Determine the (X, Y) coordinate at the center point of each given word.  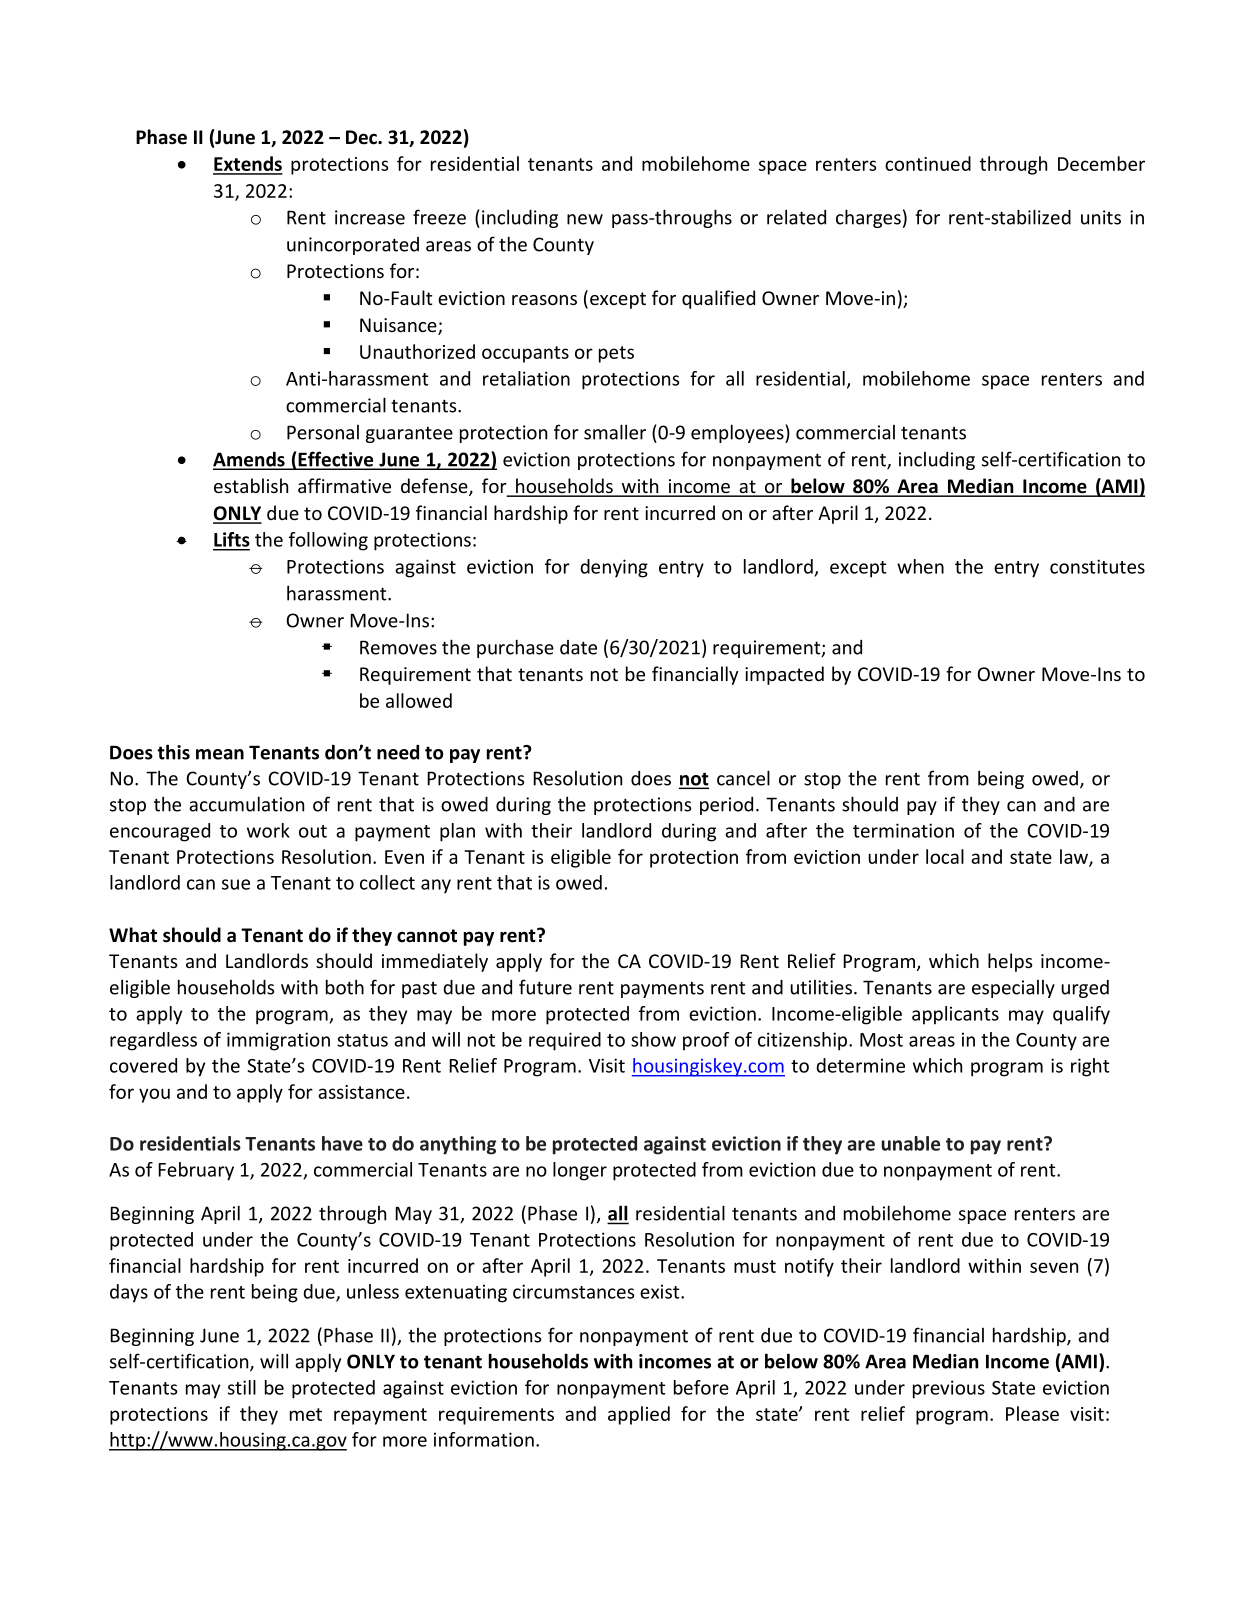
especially (1013, 989)
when (920, 566)
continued (928, 163)
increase (370, 217)
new (585, 219)
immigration (278, 1041)
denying (614, 568)
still (242, 1387)
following (328, 541)
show (653, 1039)
